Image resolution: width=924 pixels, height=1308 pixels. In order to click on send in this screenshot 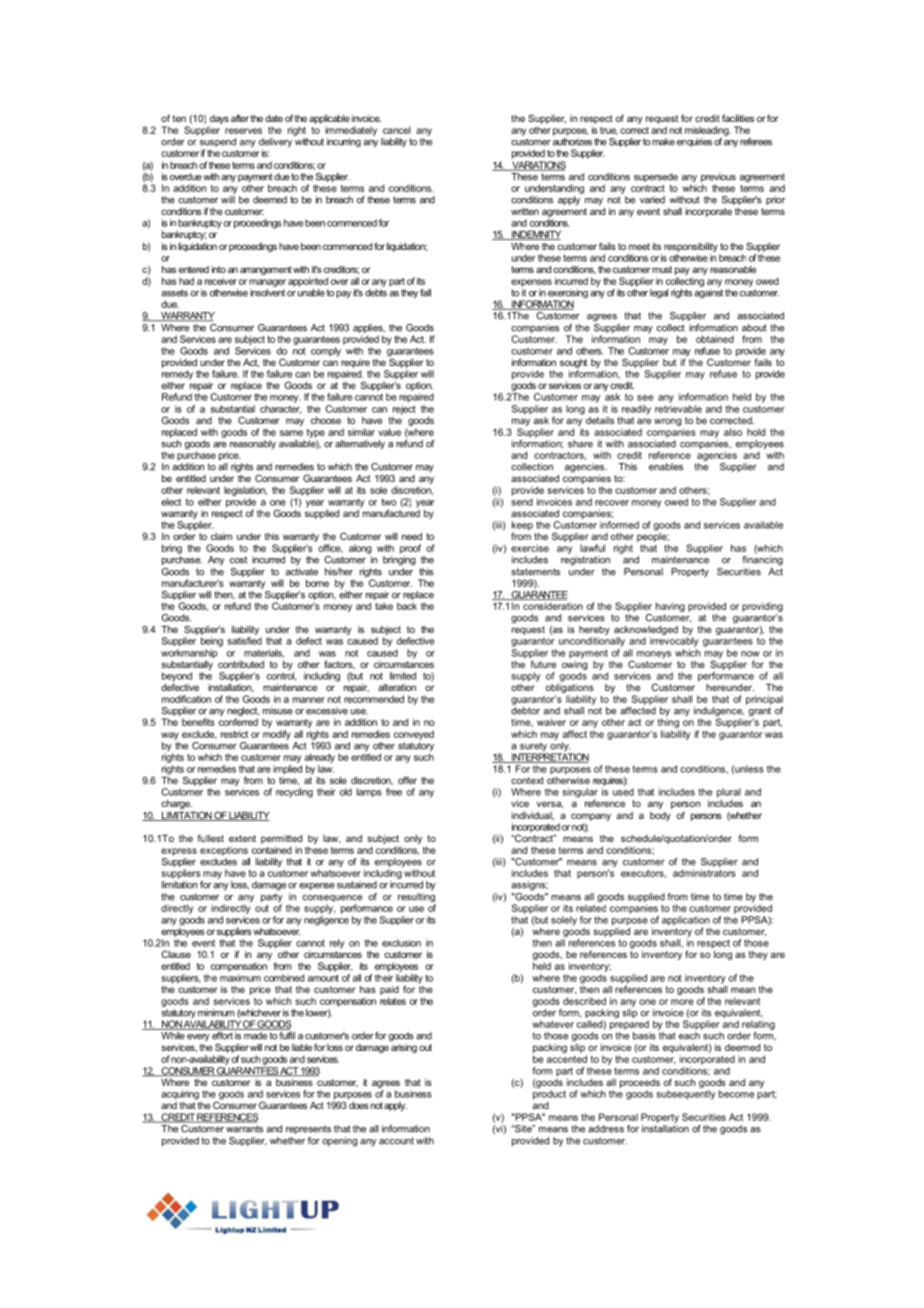, I will do `click(522, 502)`.
